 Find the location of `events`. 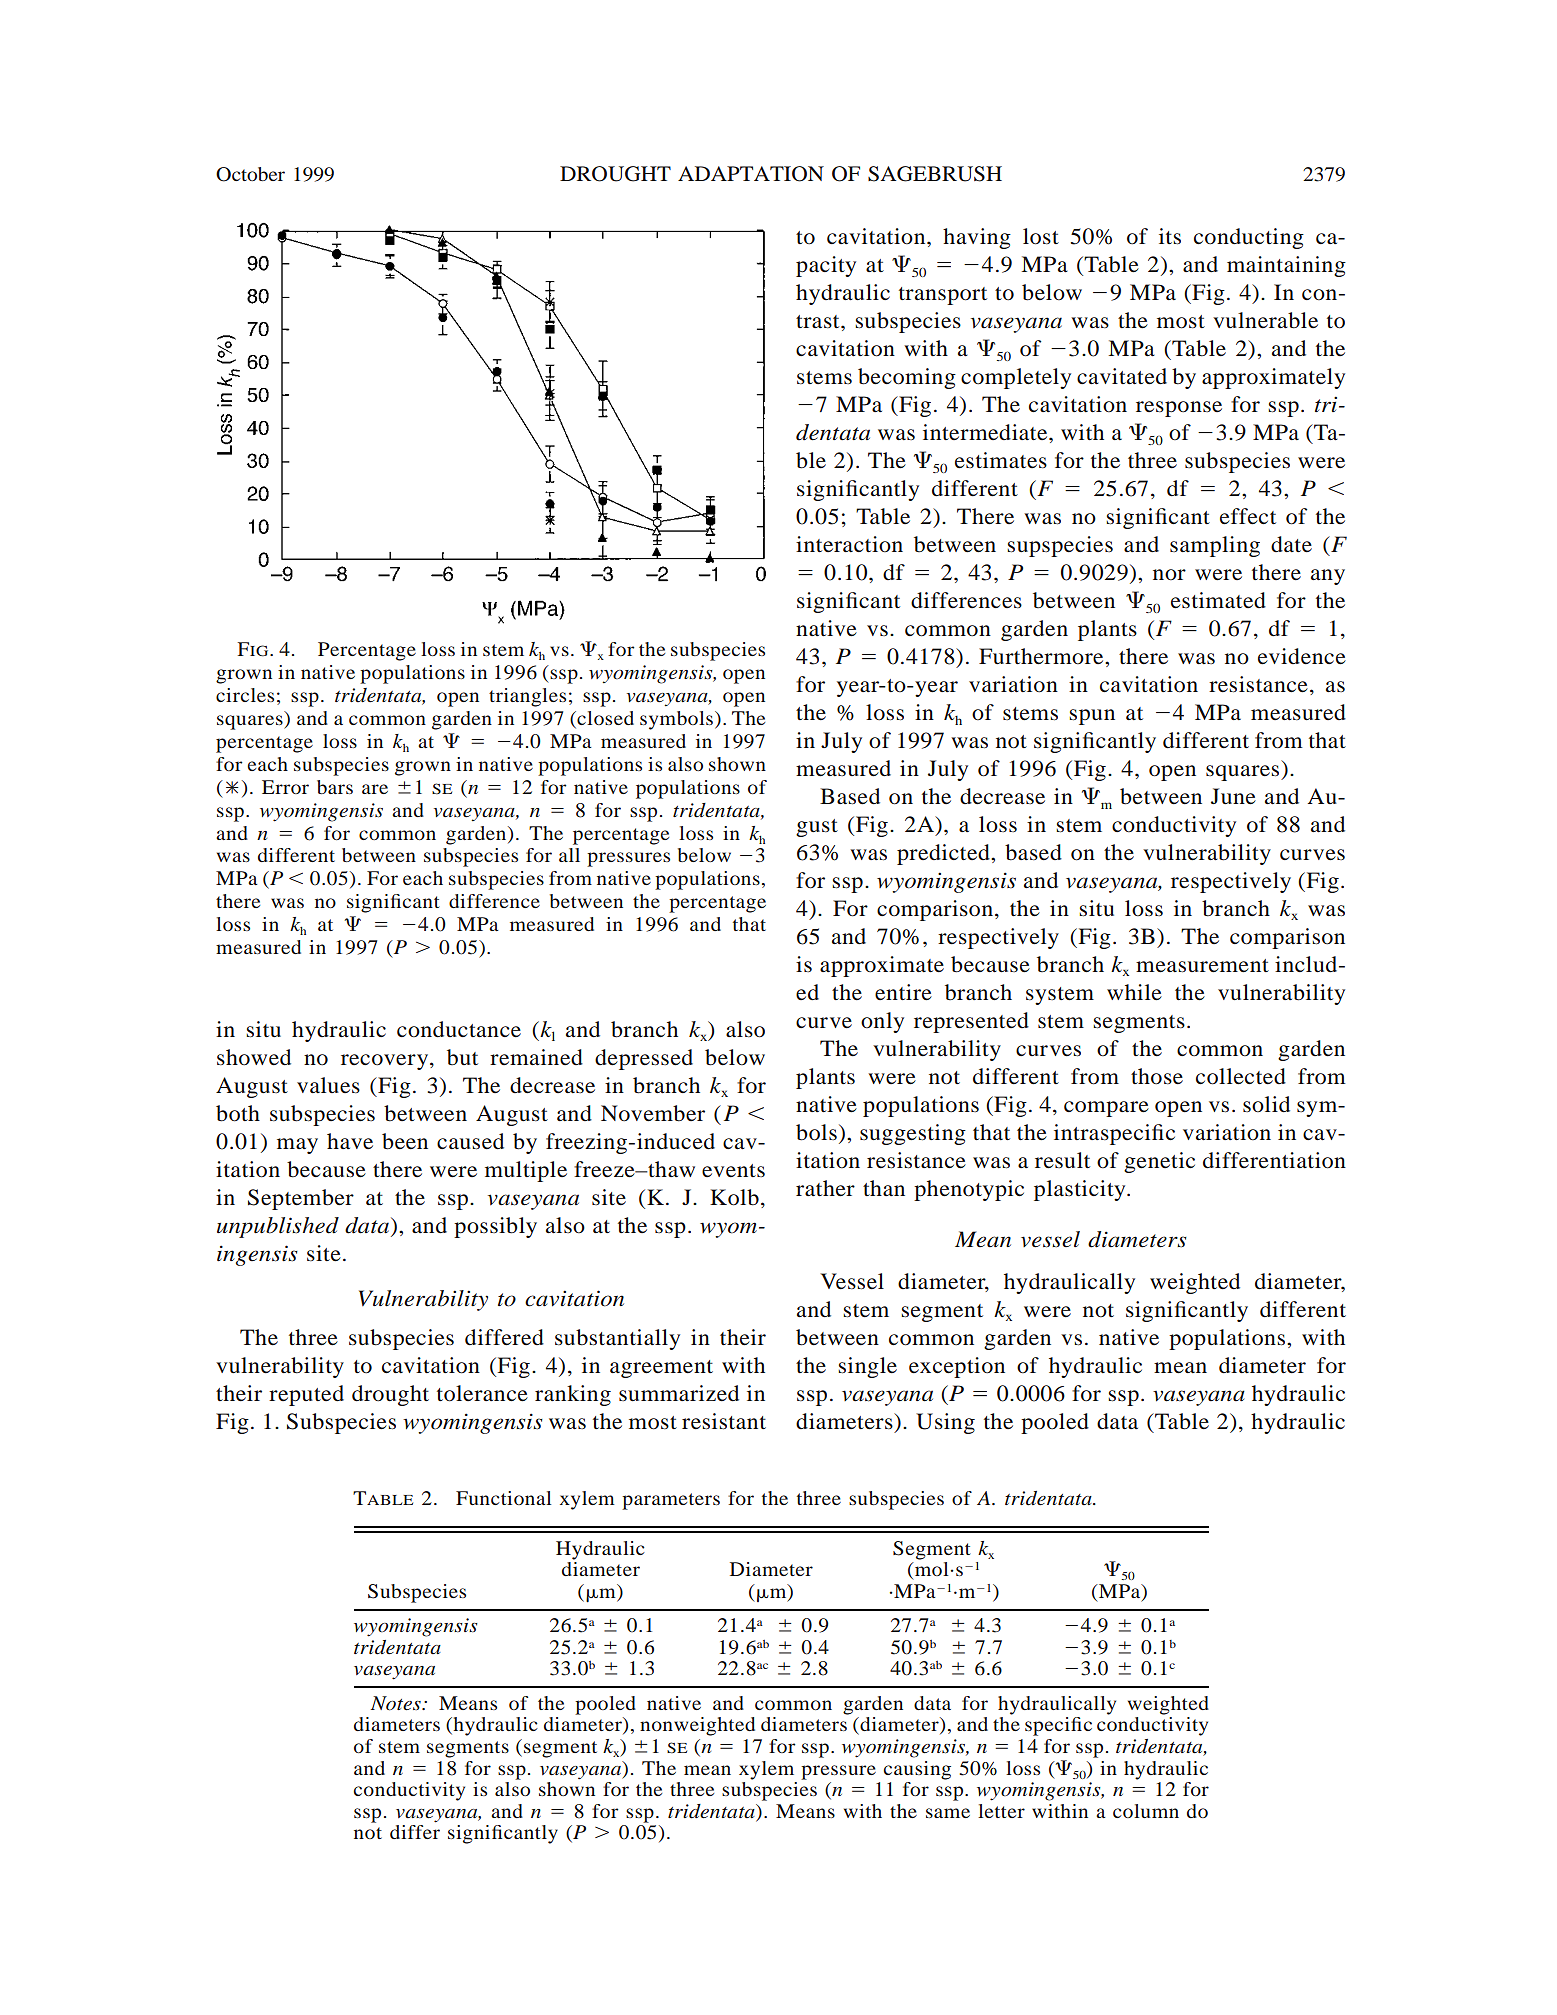

events is located at coordinates (733, 1171).
